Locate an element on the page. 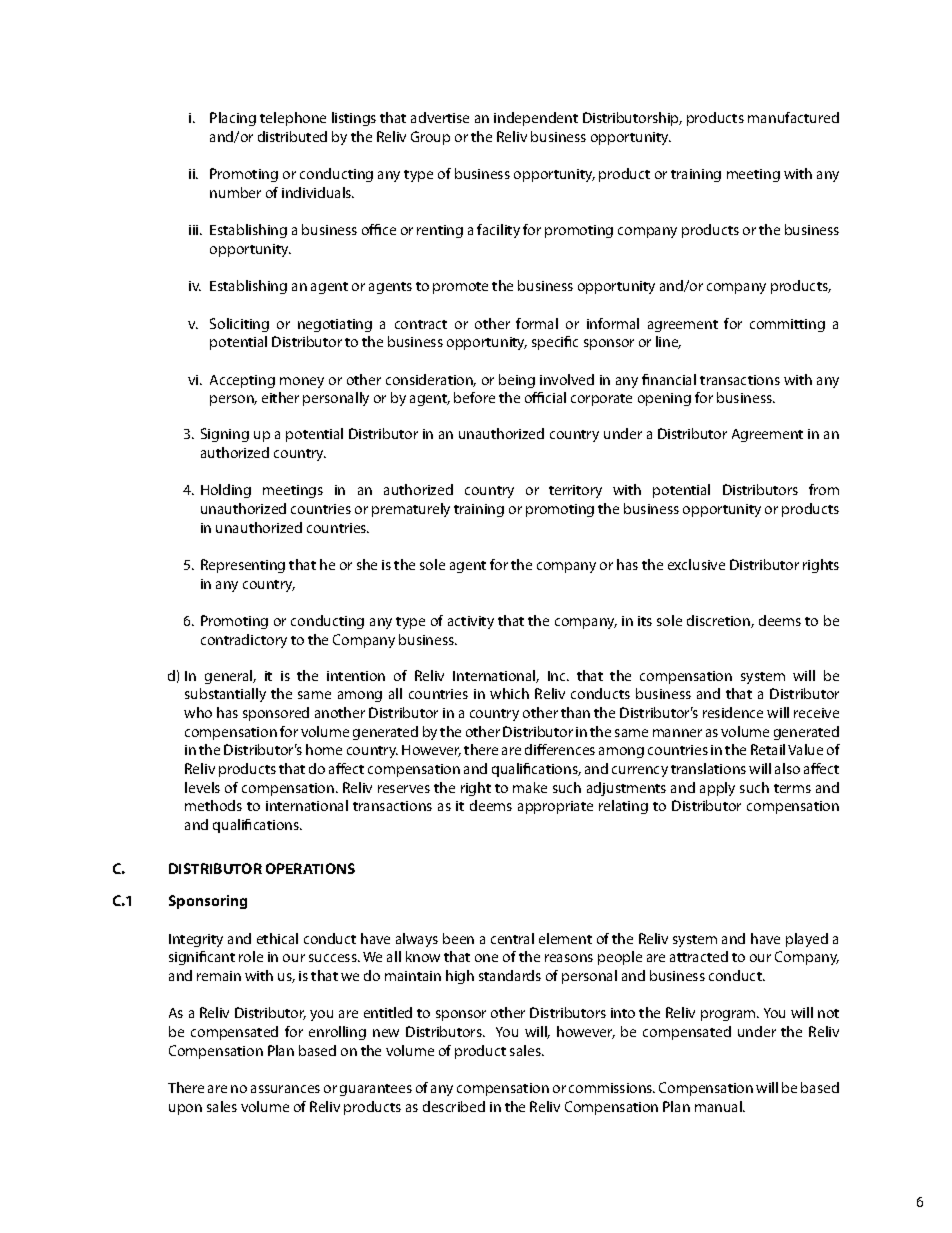  manual is located at coordinates (719, 1106).
